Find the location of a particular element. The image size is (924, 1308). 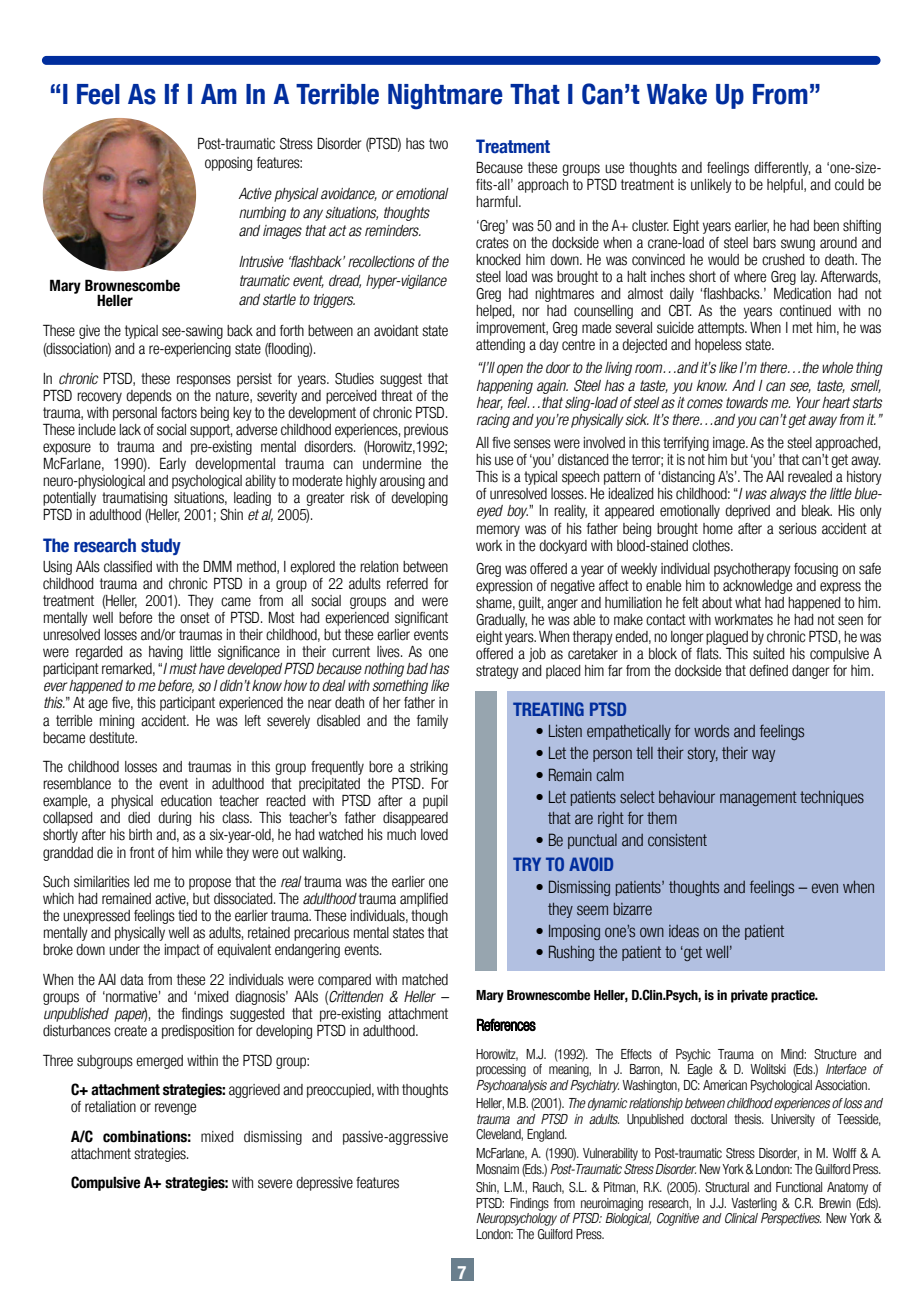

having is located at coordinates (166, 653).
